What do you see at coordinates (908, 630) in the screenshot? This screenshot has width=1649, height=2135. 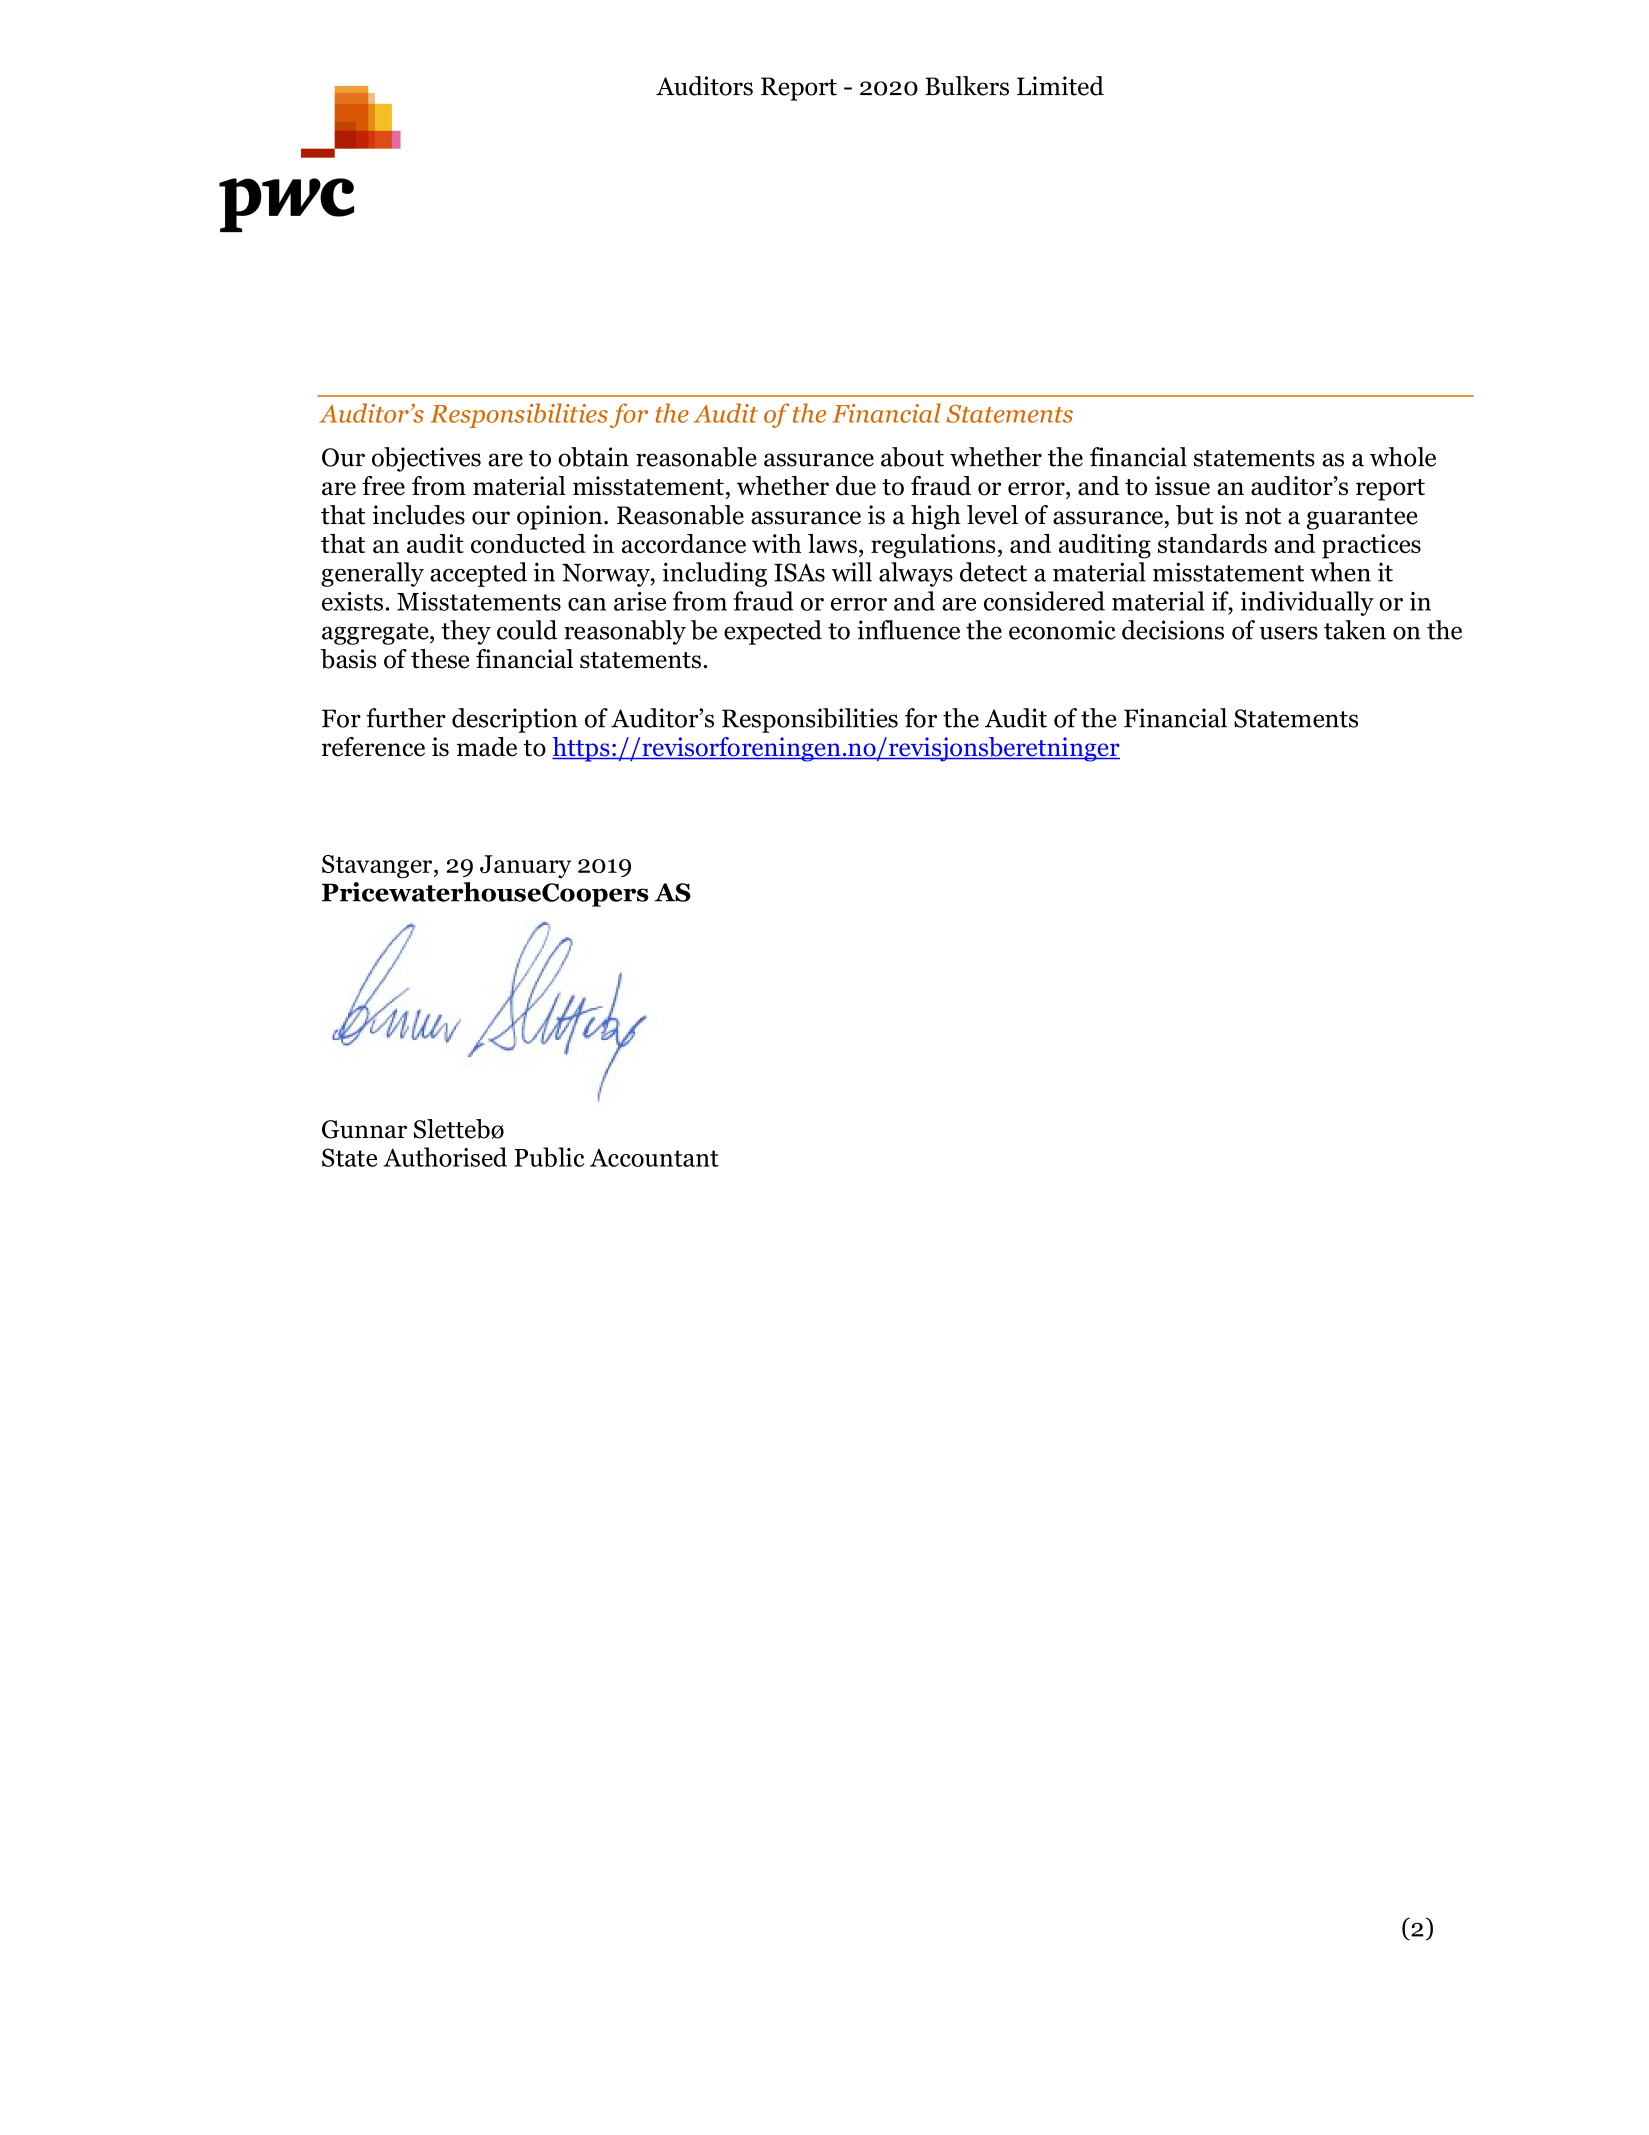 I see `influence` at bounding box center [908, 630].
